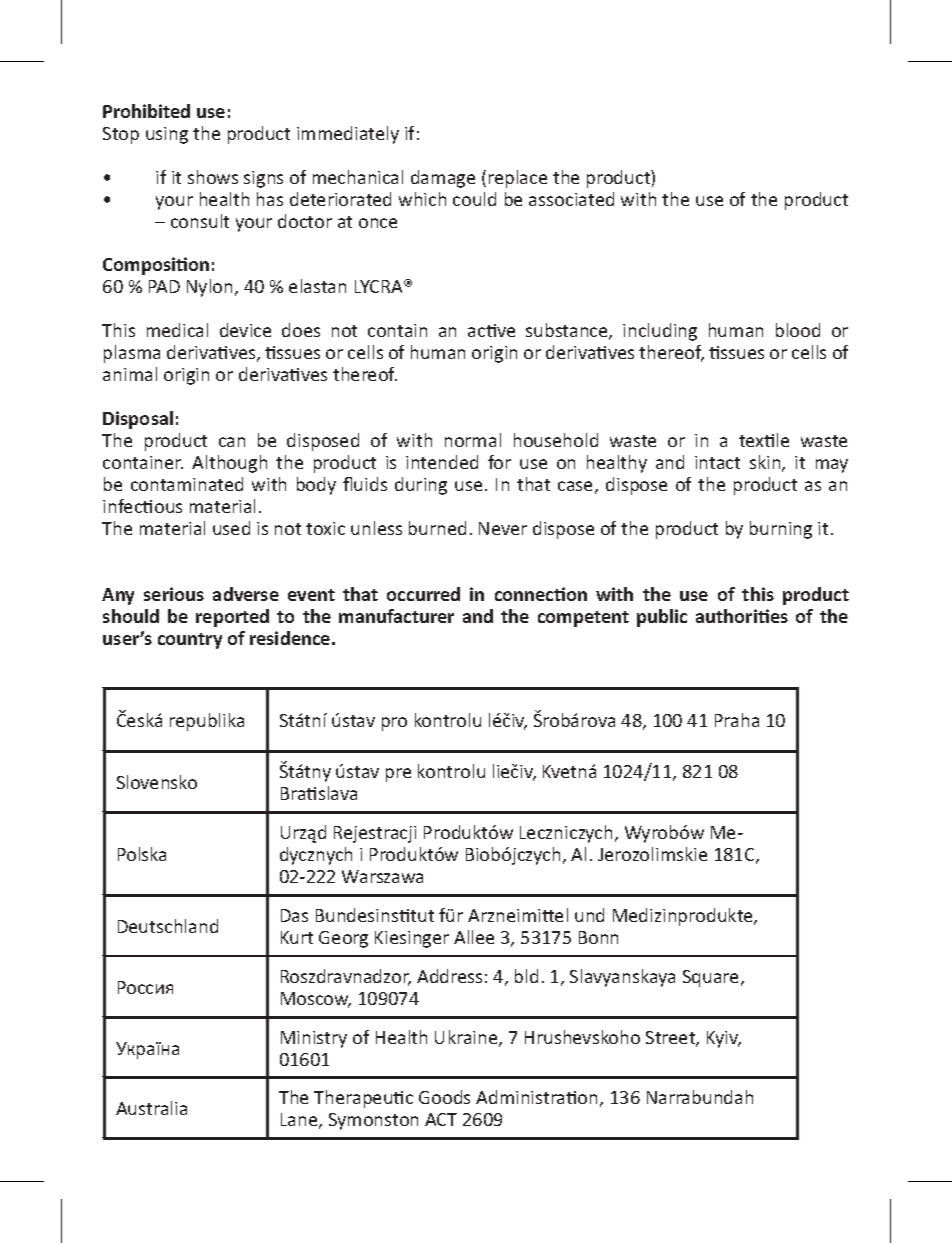 The width and height of the image is (952, 1243). What do you see at coordinates (167, 135) in the image?
I see `using` at bounding box center [167, 135].
